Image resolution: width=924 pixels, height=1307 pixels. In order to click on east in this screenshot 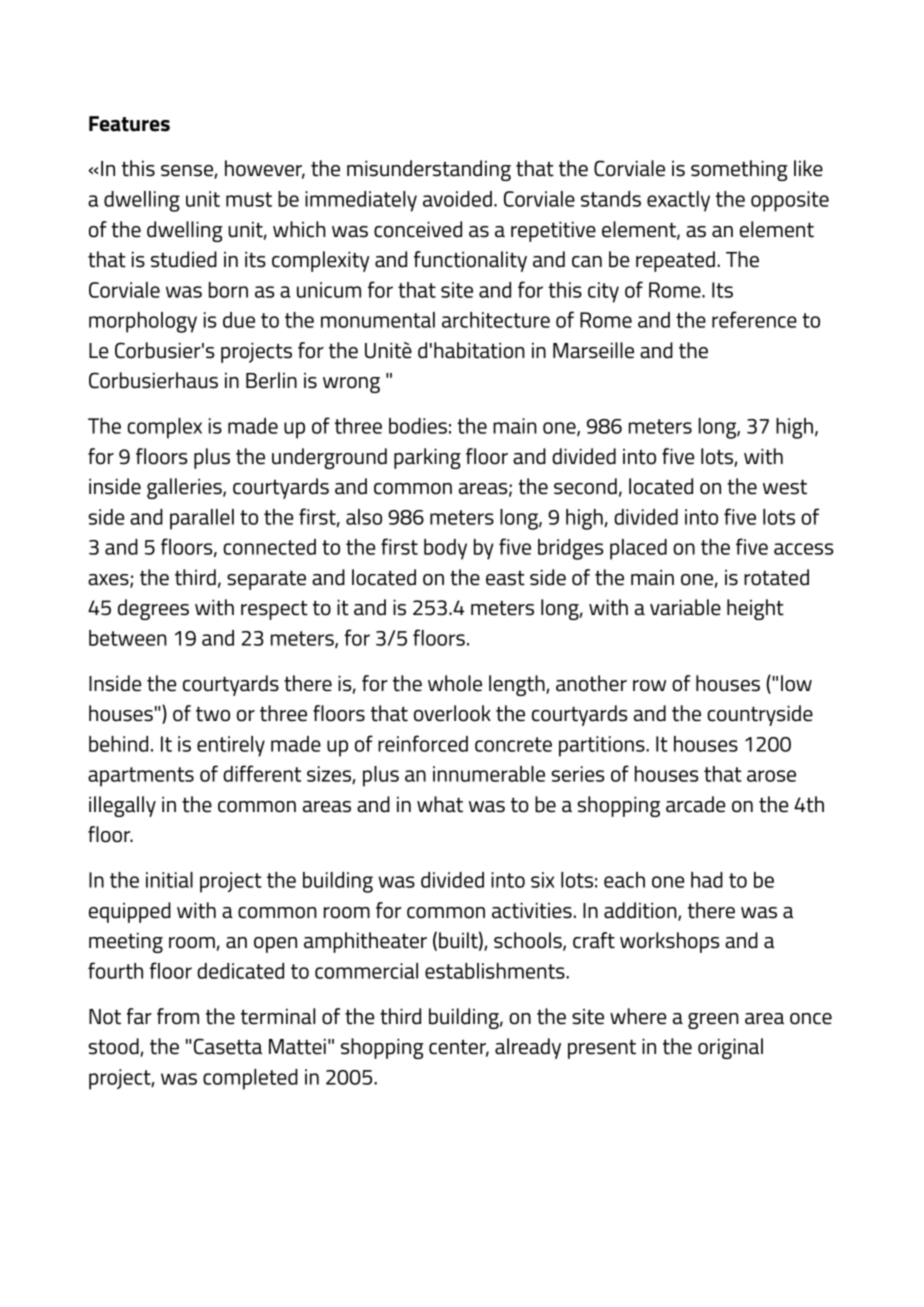, I will do `click(505, 578)`.
